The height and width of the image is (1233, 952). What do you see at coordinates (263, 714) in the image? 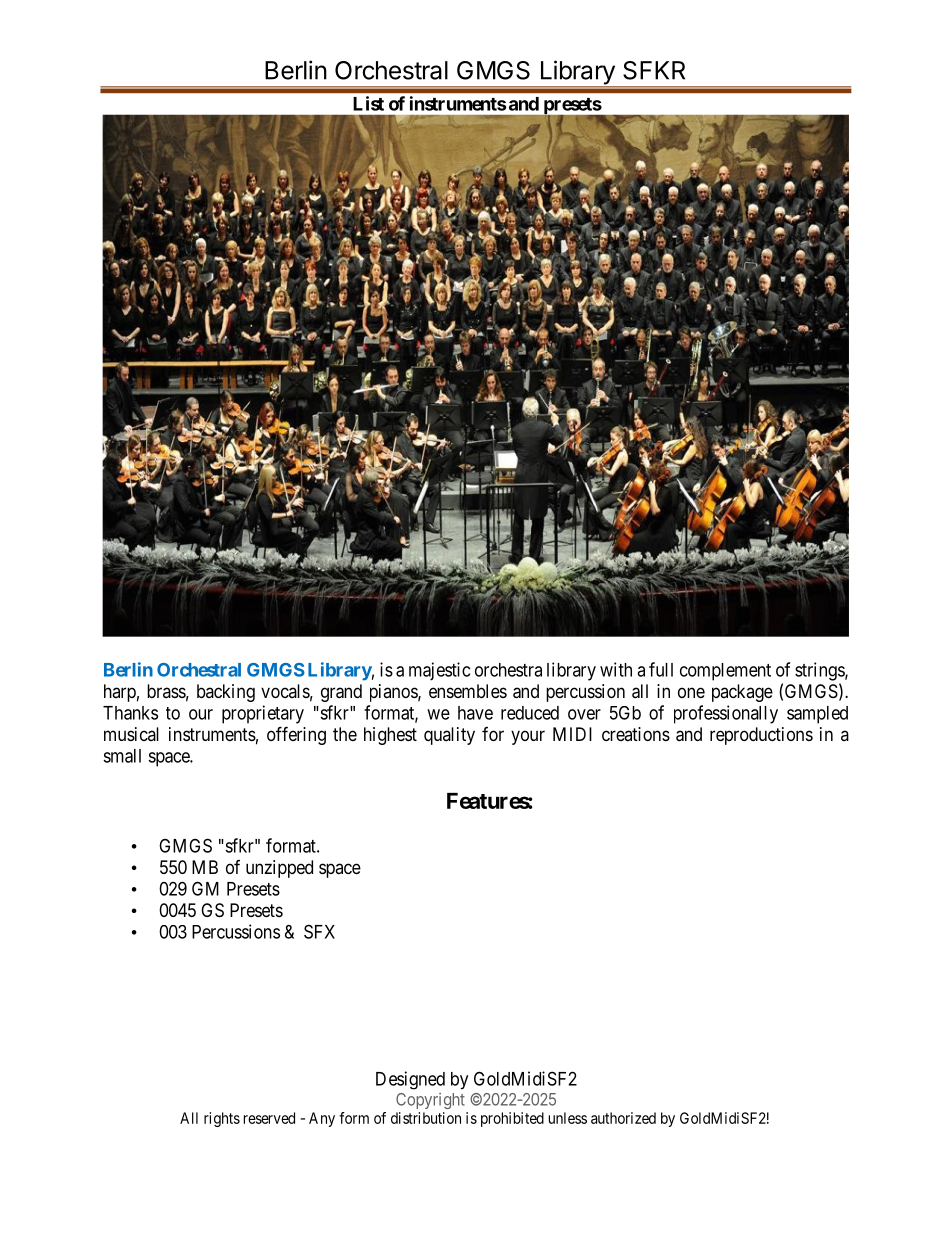
I see `proprietary` at bounding box center [263, 714].
